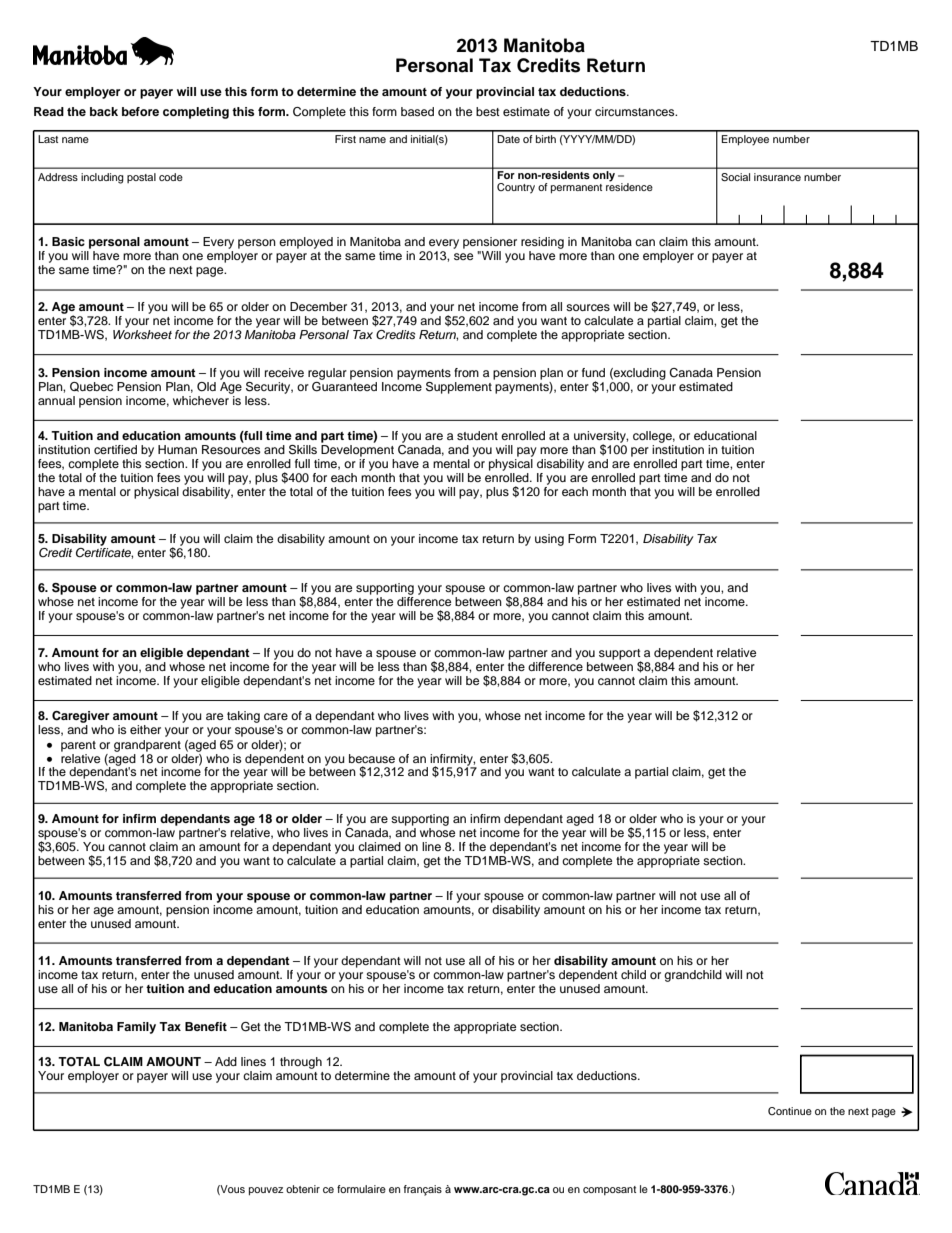  I want to click on certified, so click(115, 449).
